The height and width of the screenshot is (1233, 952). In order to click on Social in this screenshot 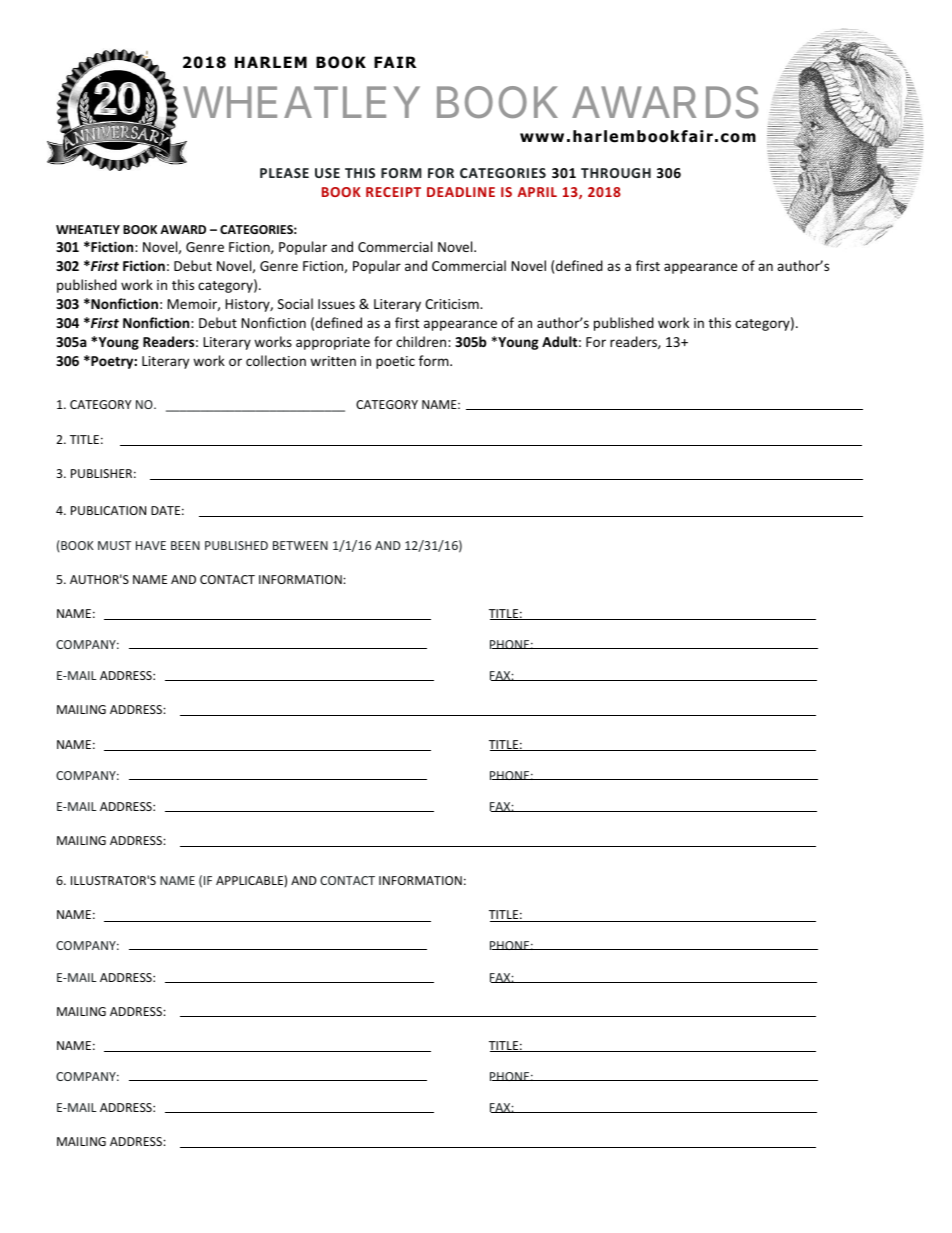, I will do `click(295, 303)`.
